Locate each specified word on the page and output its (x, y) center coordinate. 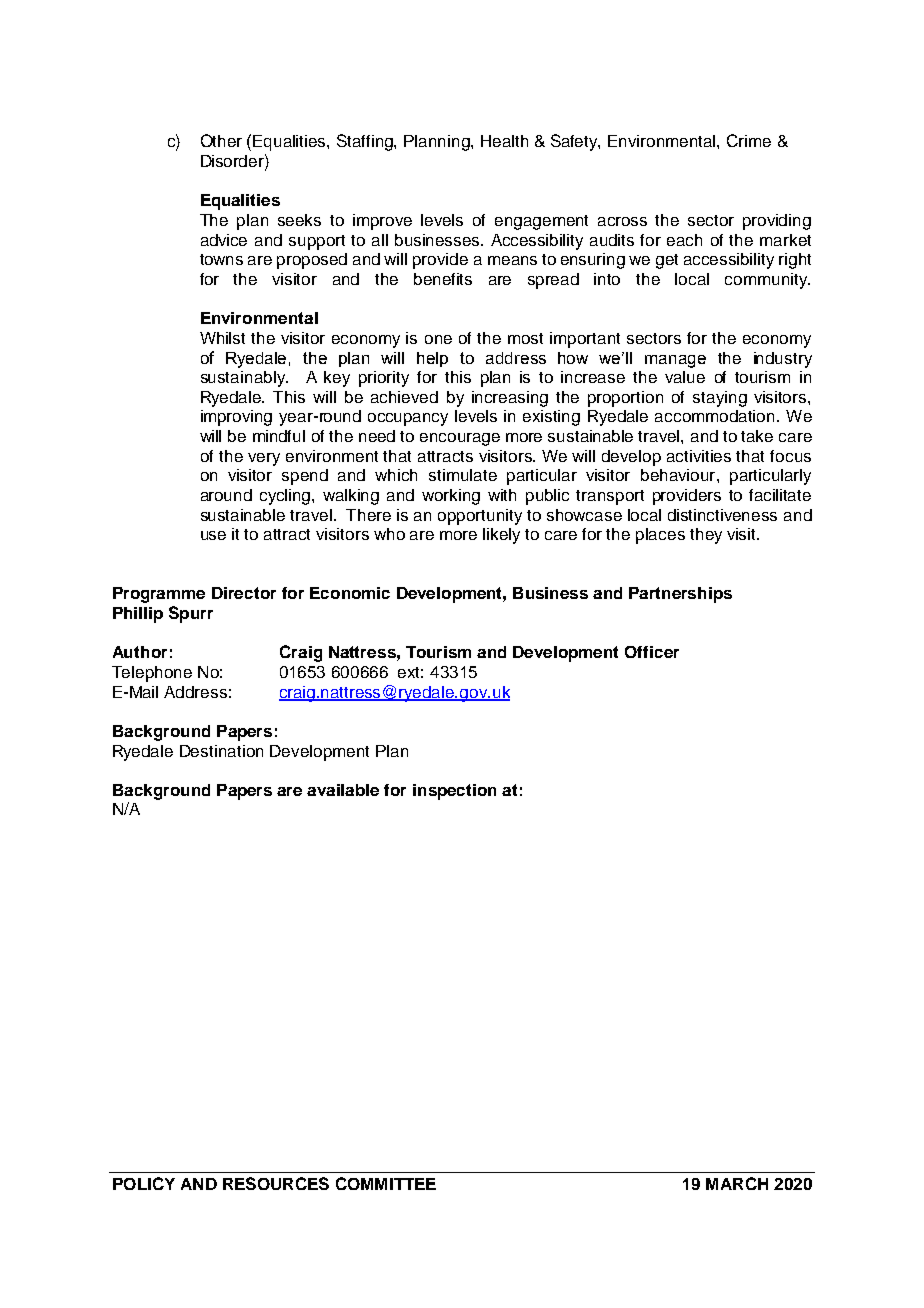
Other (221, 140)
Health (504, 141)
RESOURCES (276, 1183)
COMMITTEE (386, 1183)
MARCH (737, 1183)
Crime (749, 140)
